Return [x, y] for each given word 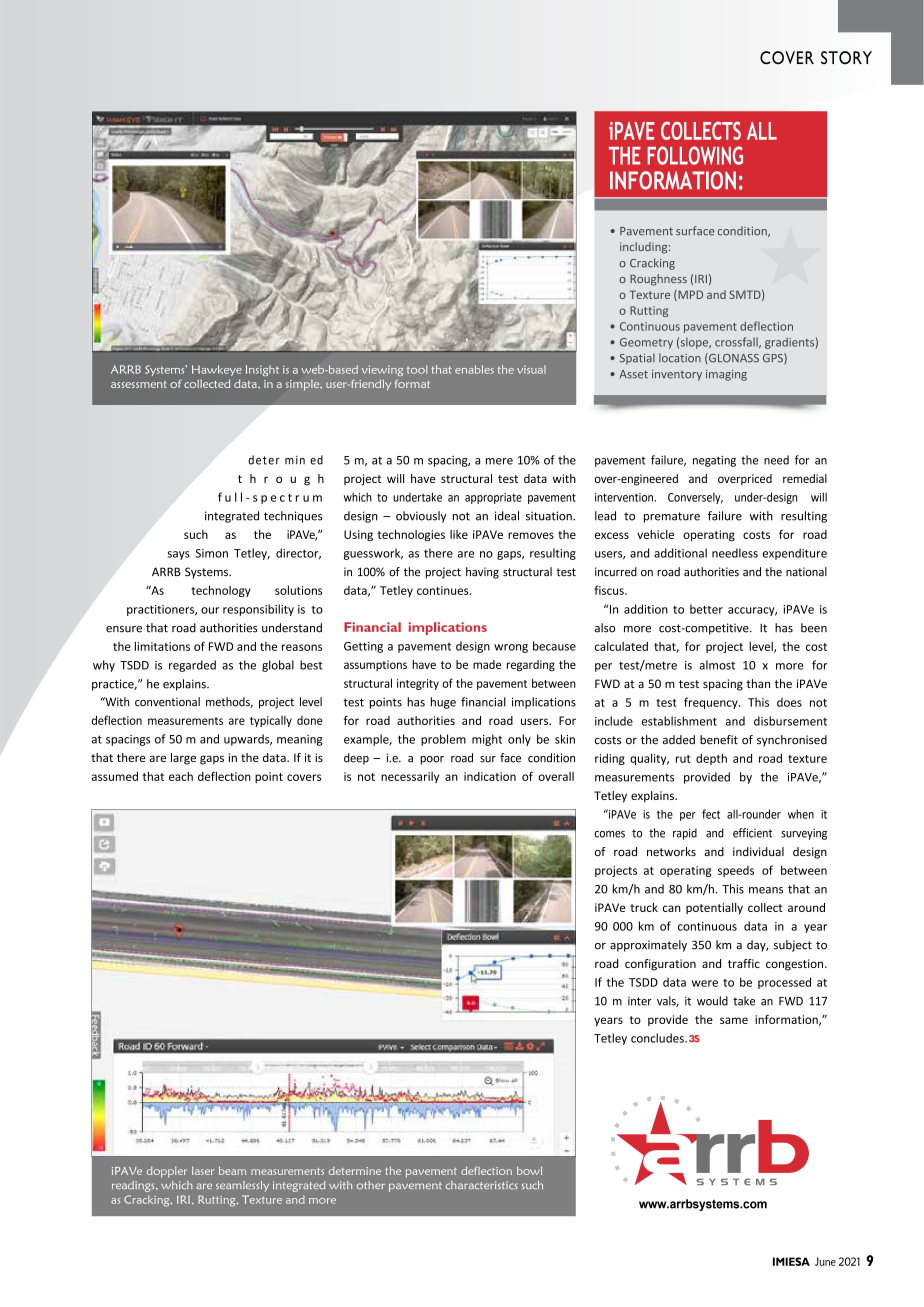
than [758, 683]
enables [474, 369]
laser [203, 1171]
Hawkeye [217, 370]
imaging [726, 375]
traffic [744, 963]
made [487, 664]
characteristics [482, 1185]
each [181, 776]
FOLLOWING [695, 155]
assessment [139, 384]
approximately [648, 946]
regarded [192, 666]
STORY [846, 58]
